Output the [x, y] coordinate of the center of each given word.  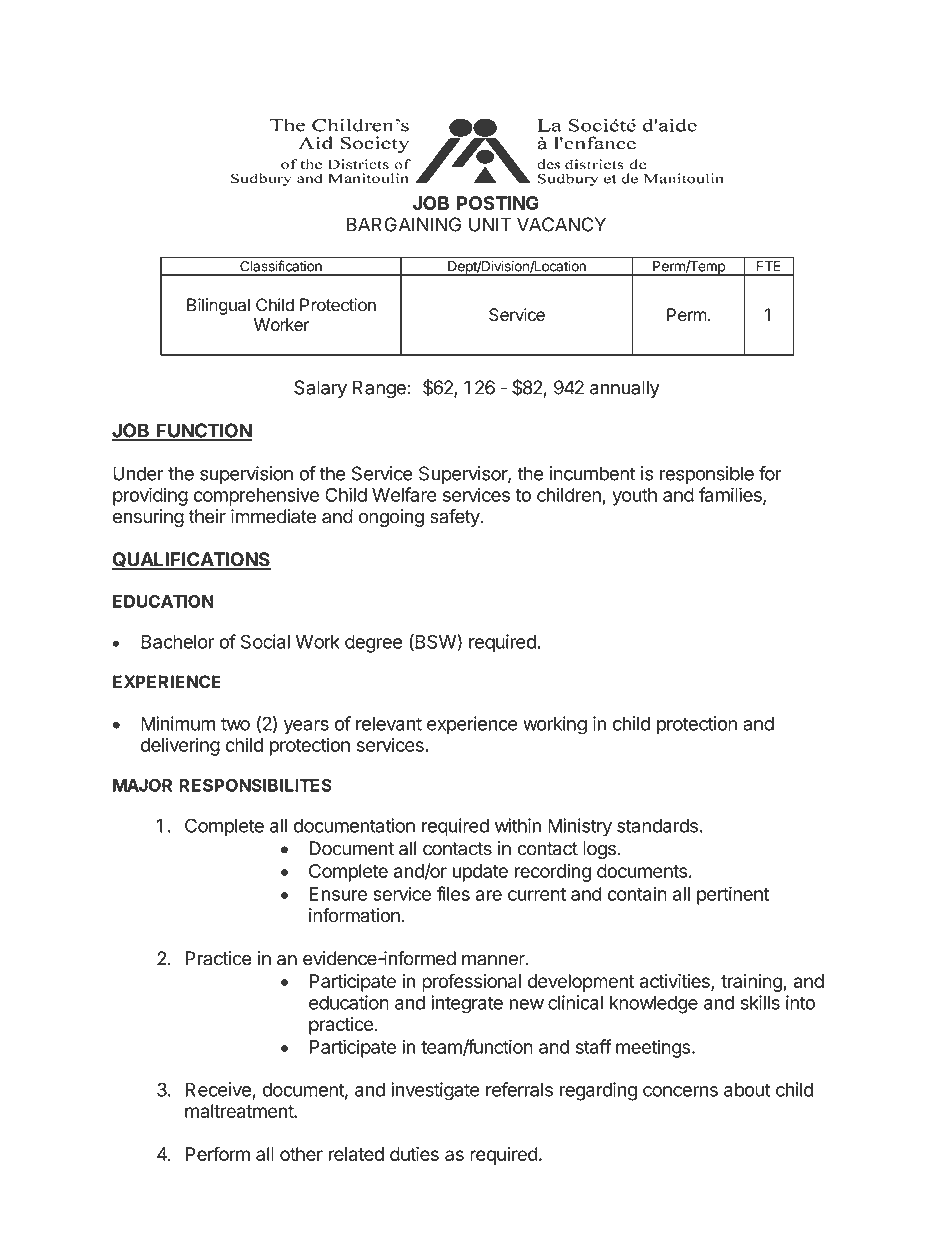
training [752, 983]
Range [379, 389]
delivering [180, 746]
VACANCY [561, 224]
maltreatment [240, 1111]
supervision [246, 475]
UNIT [490, 224]
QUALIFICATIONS [191, 561]
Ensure [338, 894]
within [518, 825]
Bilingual [218, 306]
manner [494, 960]
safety [456, 518]
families [731, 495]
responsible [707, 475]
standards [657, 825]
